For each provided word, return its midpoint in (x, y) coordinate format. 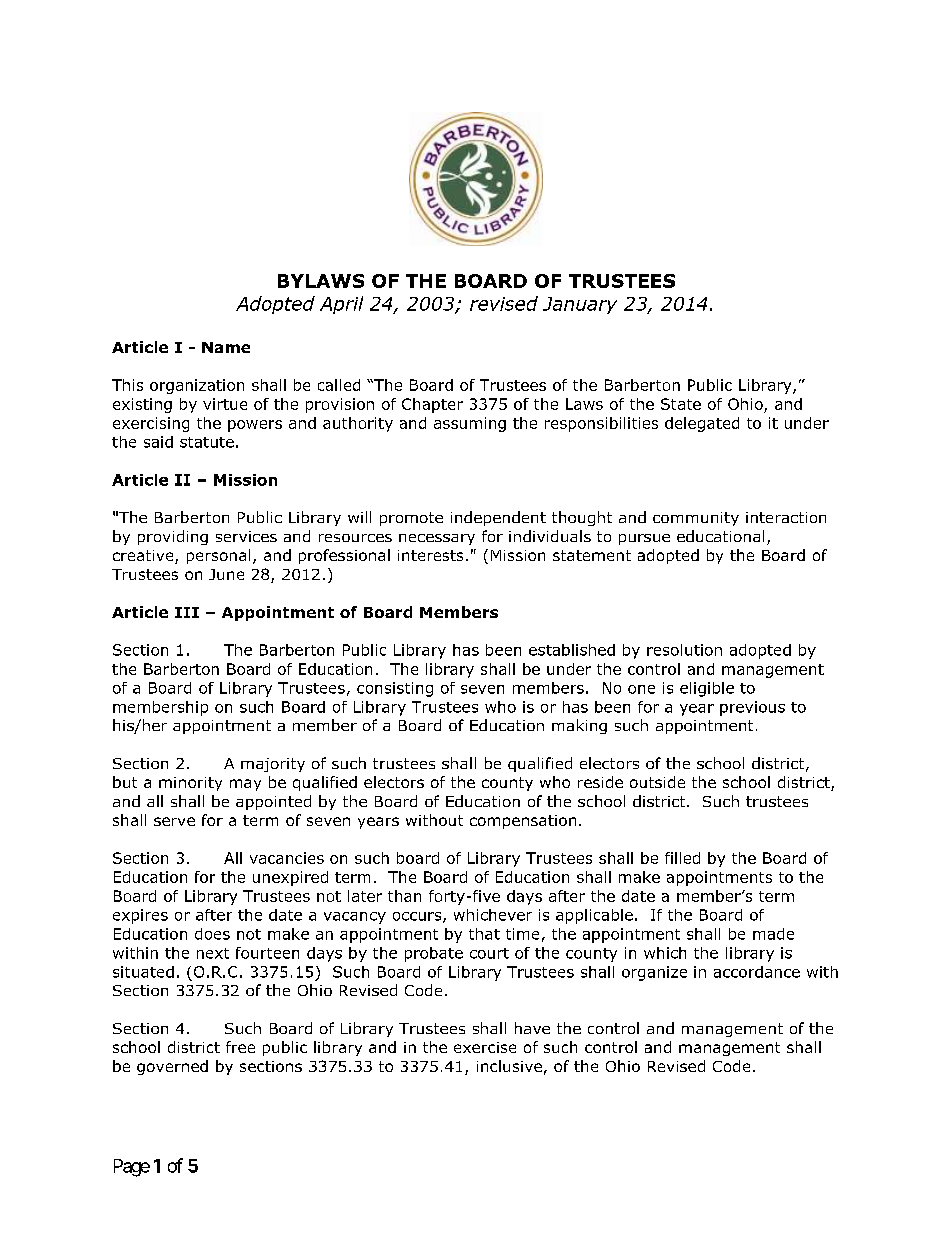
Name (226, 347)
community (696, 519)
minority (190, 784)
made (773, 934)
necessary (437, 539)
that (484, 934)
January (580, 305)
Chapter (432, 405)
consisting (395, 689)
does (212, 934)
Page (132, 1168)
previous (752, 708)
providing (173, 537)
